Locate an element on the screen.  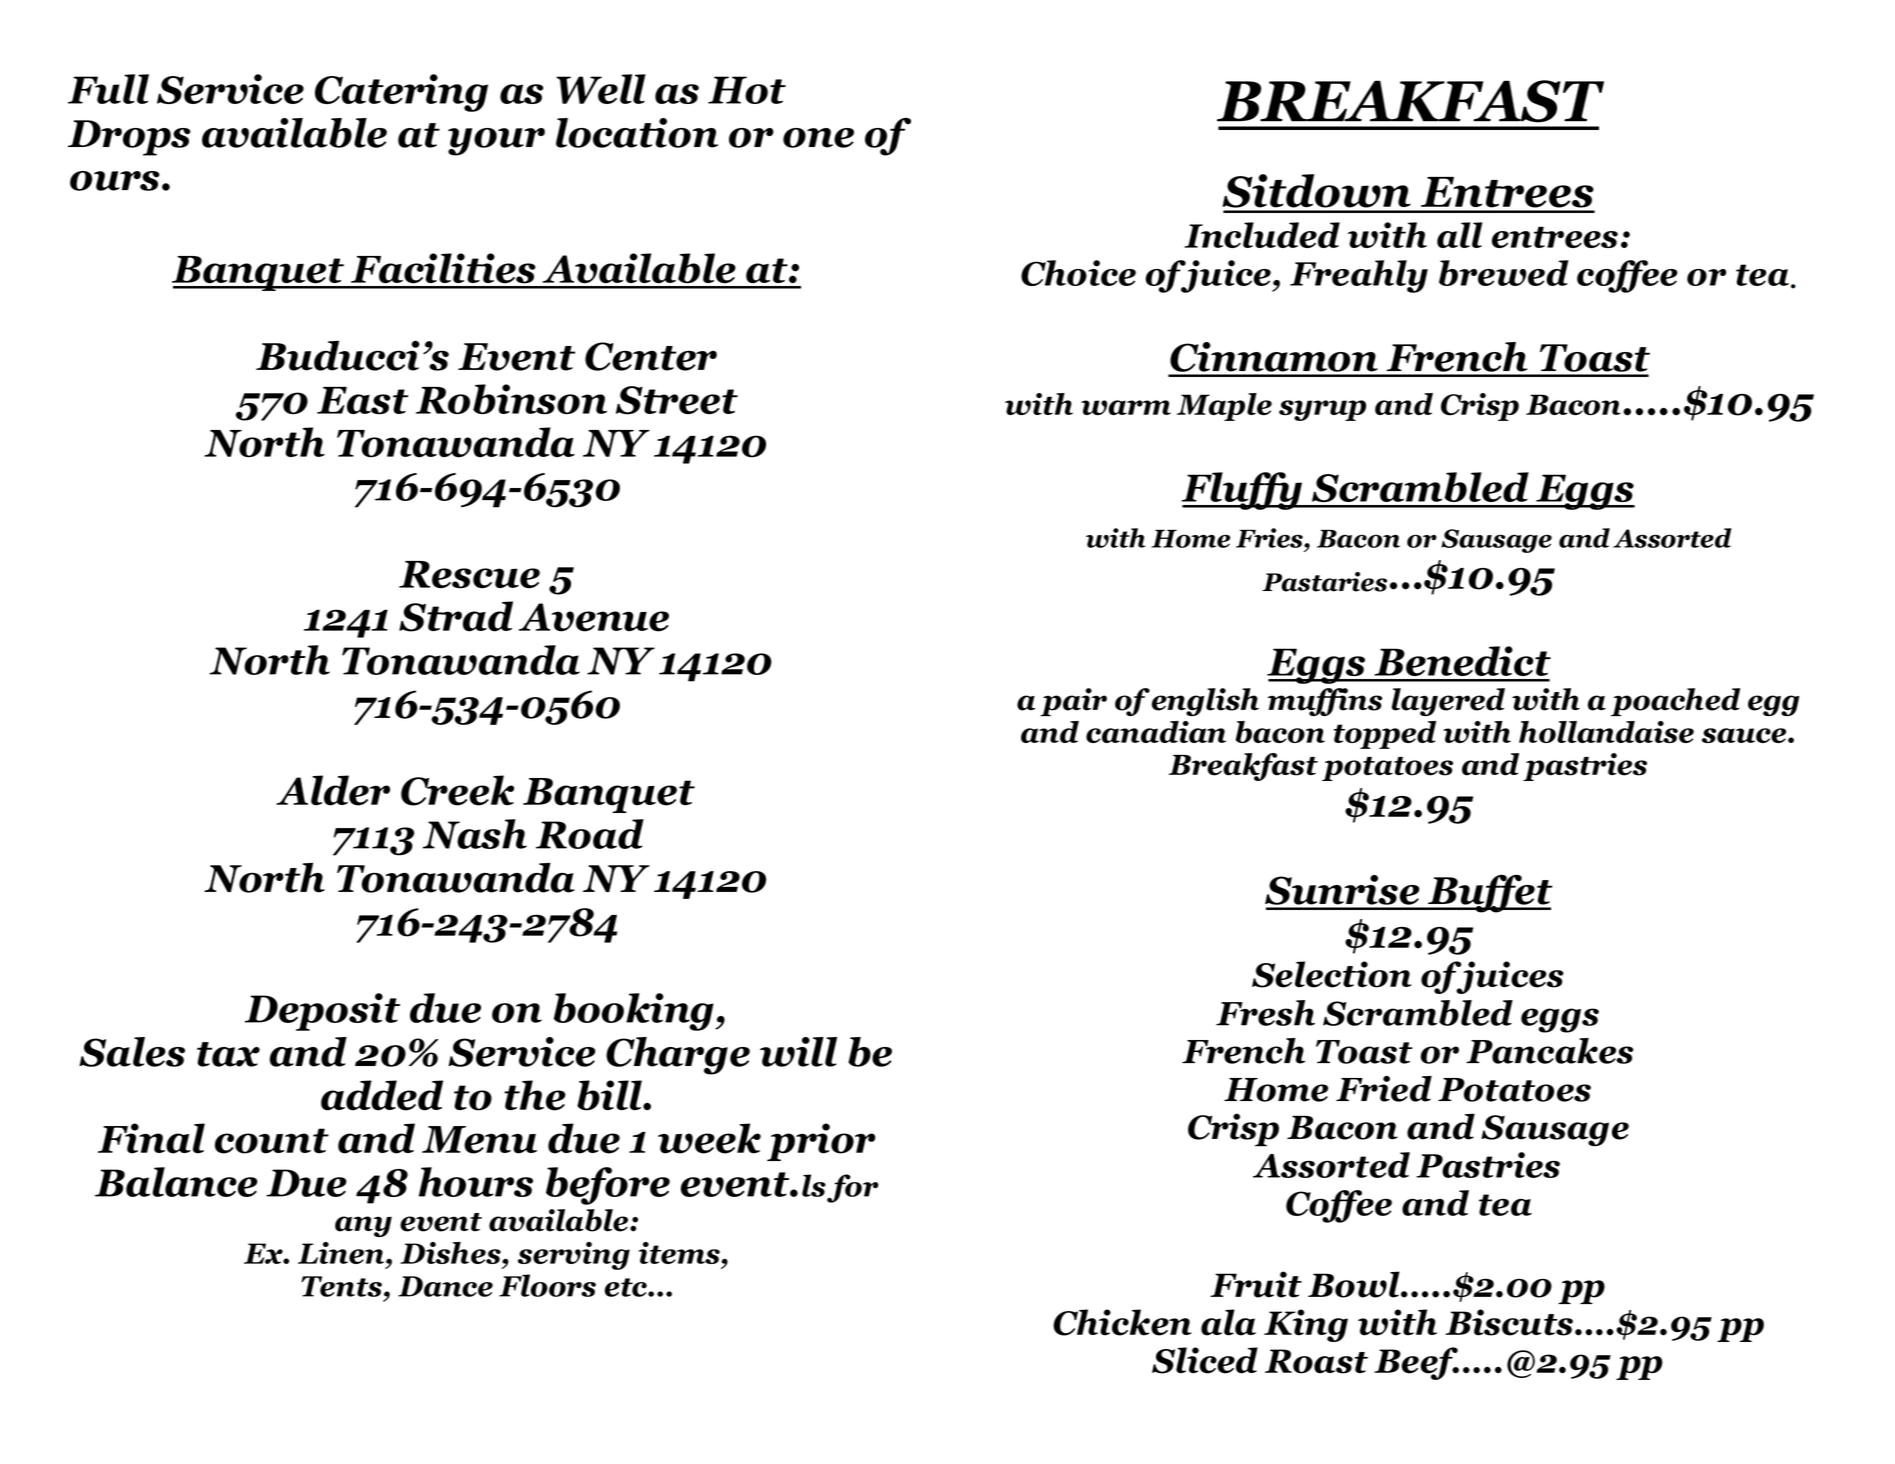
all is located at coordinates (1459, 235).
